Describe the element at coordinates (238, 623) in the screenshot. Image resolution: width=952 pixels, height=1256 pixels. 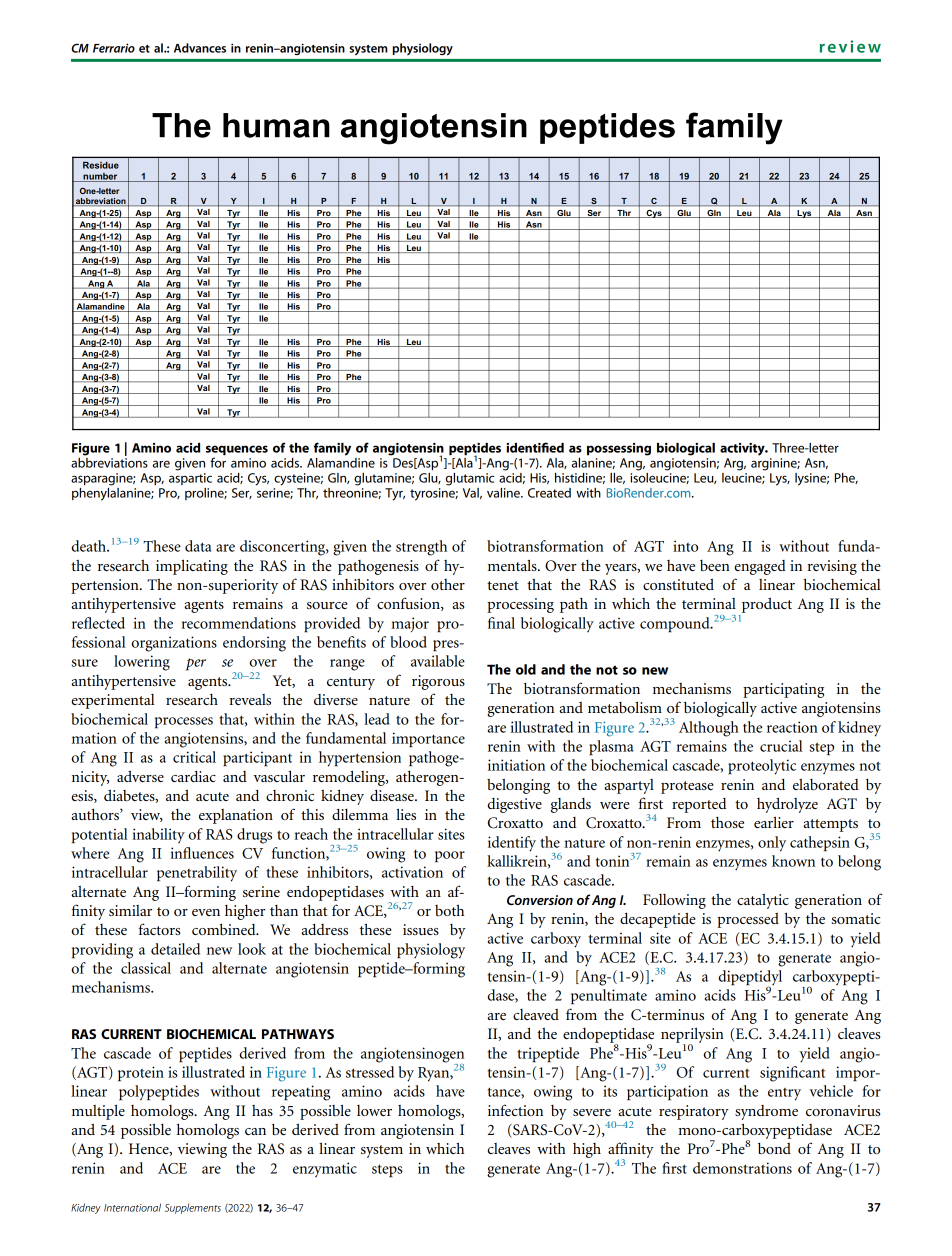
I see `recommendations` at that location.
